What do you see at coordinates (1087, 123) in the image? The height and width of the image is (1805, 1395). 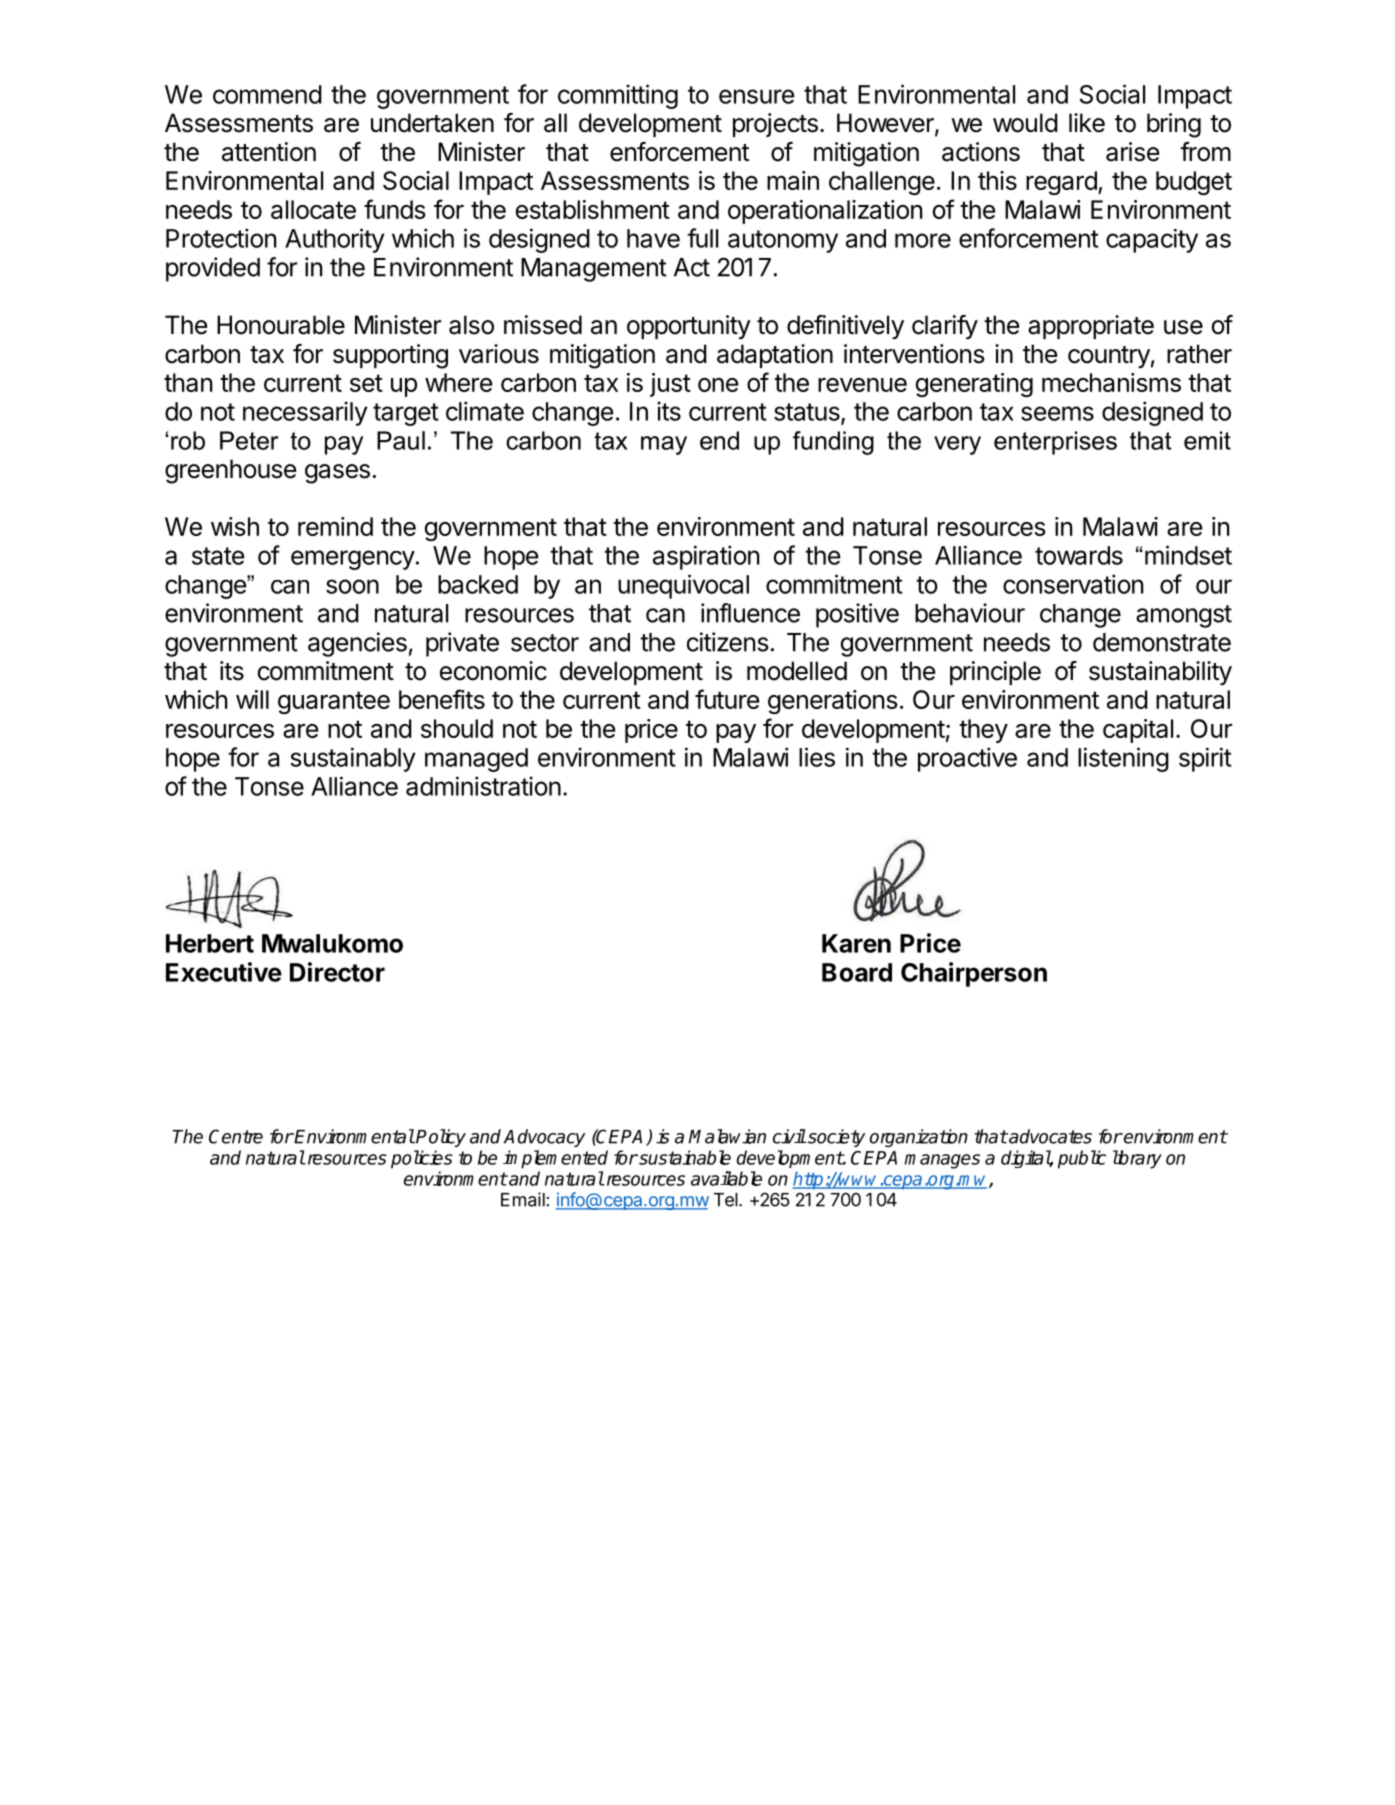 I see `like` at bounding box center [1087, 123].
